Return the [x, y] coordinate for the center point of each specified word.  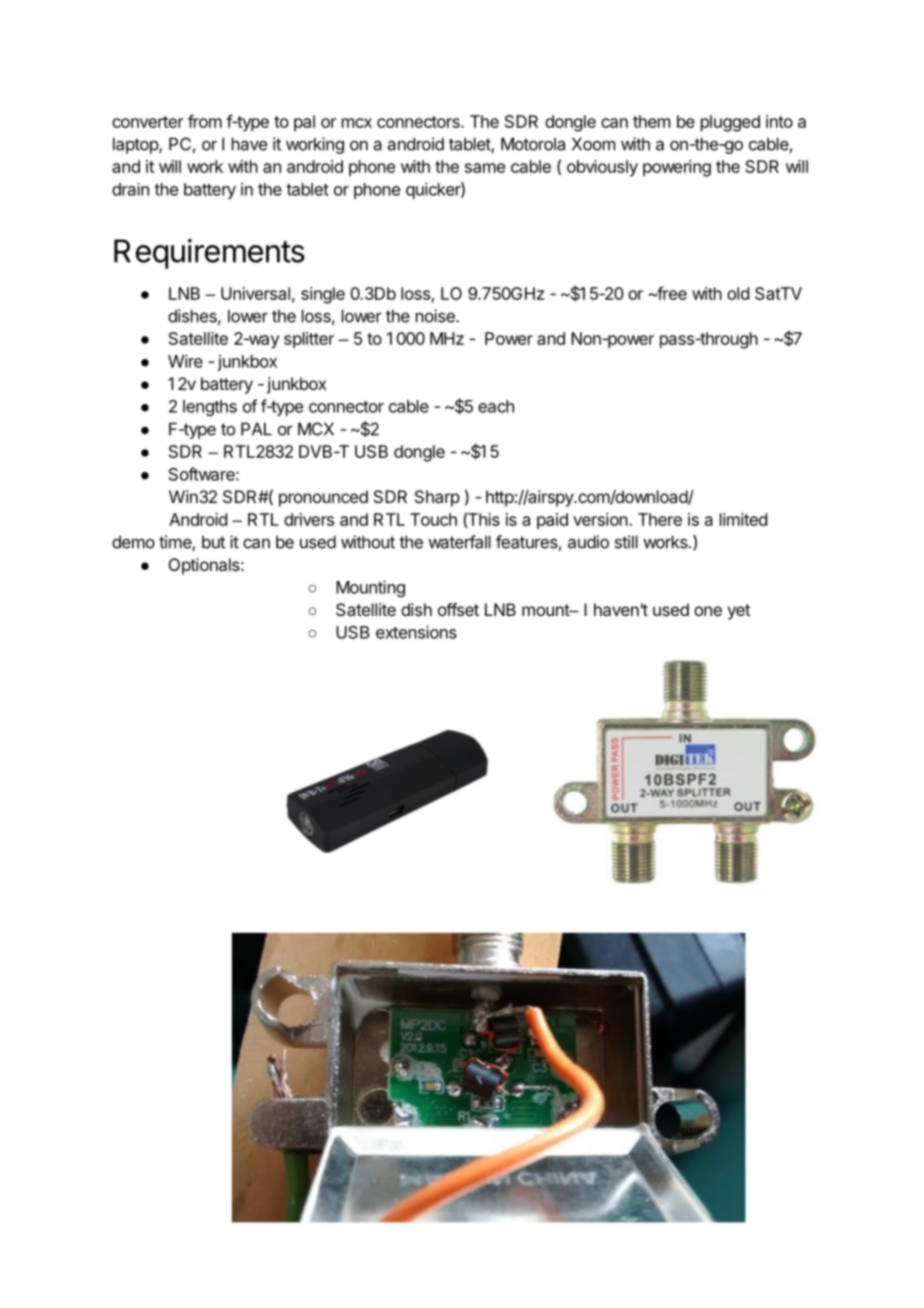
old [738, 293]
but [213, 542]
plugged [730, 123]
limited [743, 519]
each [496, 406]
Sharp [437, 498]
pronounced [323, 498]
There [660, 519]
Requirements [209, 254]
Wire [185, 361]
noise [436, 316]
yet [738, 612]
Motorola [533, 144]
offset [458, 609]
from [205, 121]
